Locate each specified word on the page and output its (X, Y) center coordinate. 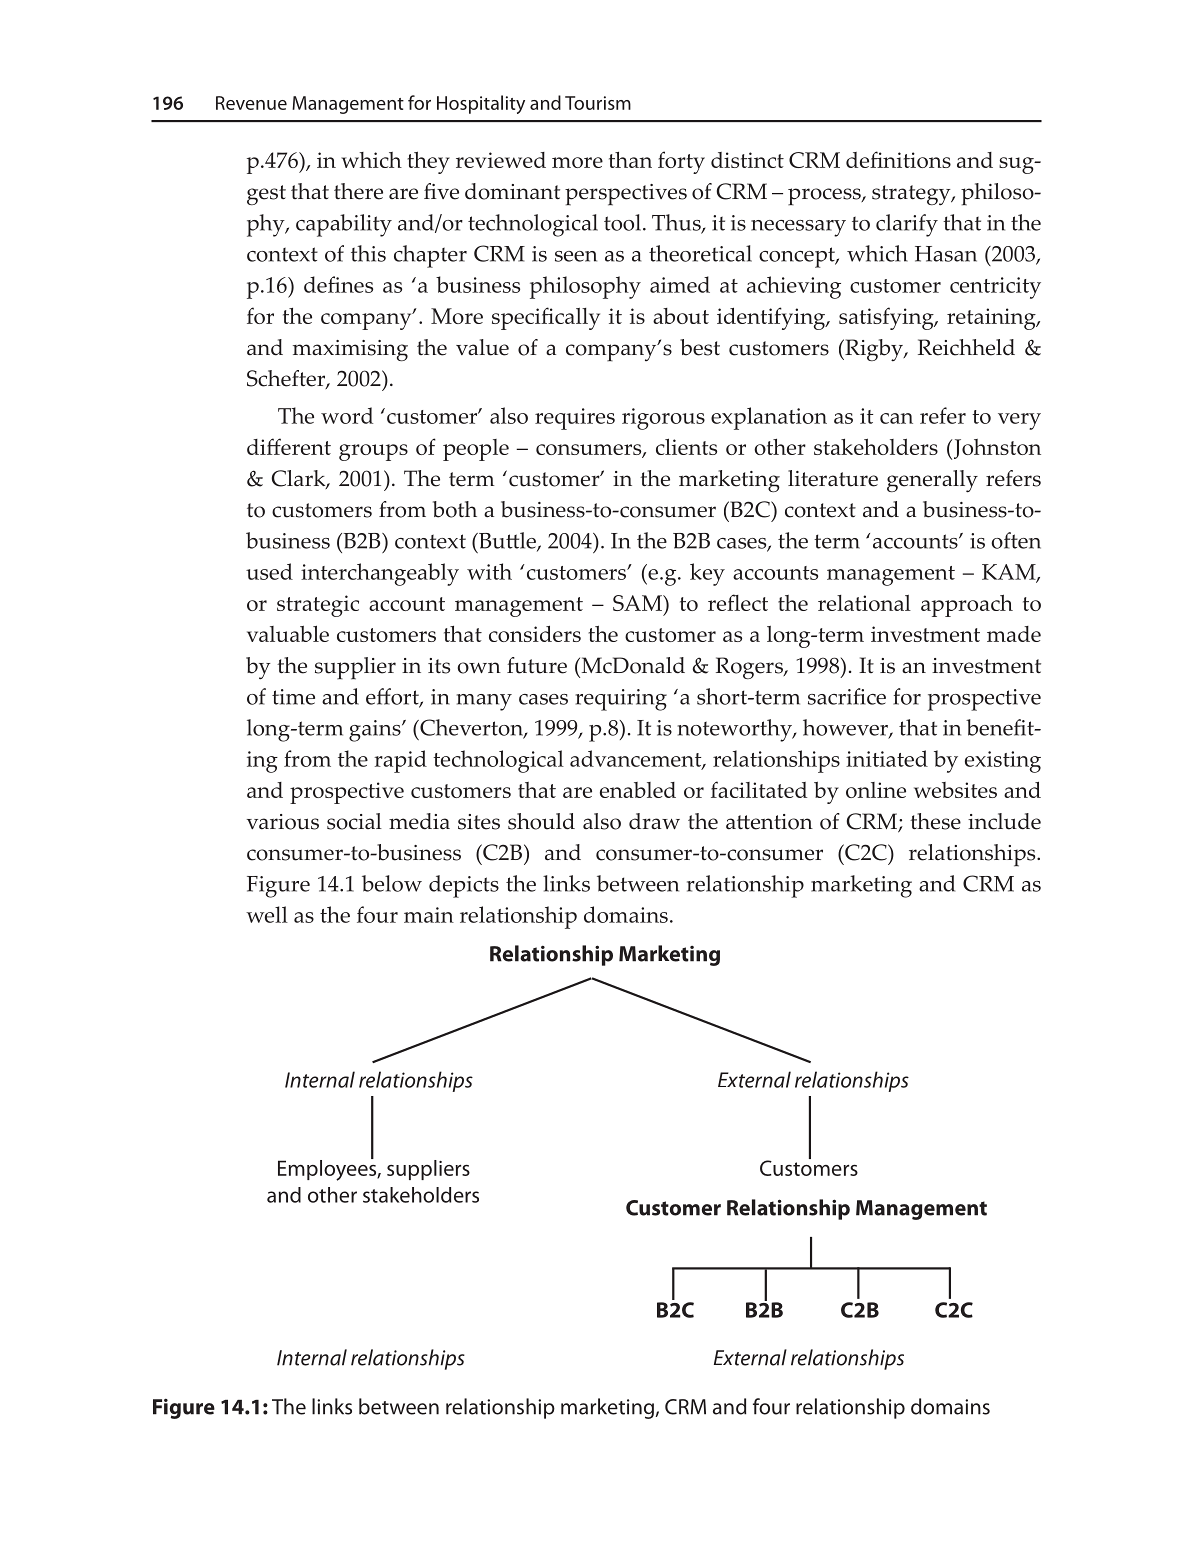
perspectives (626, 195)
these (935, 821)
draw (654, 821)
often (1016, 540)
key (707, 574)
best (700, 347)
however (846, 728)
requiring (621, 700)
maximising (350, 350)
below (392, 883)
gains (376, 731)
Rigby (874, 350)
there (358, 191)
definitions (898, 159)
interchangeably (380, 574)
